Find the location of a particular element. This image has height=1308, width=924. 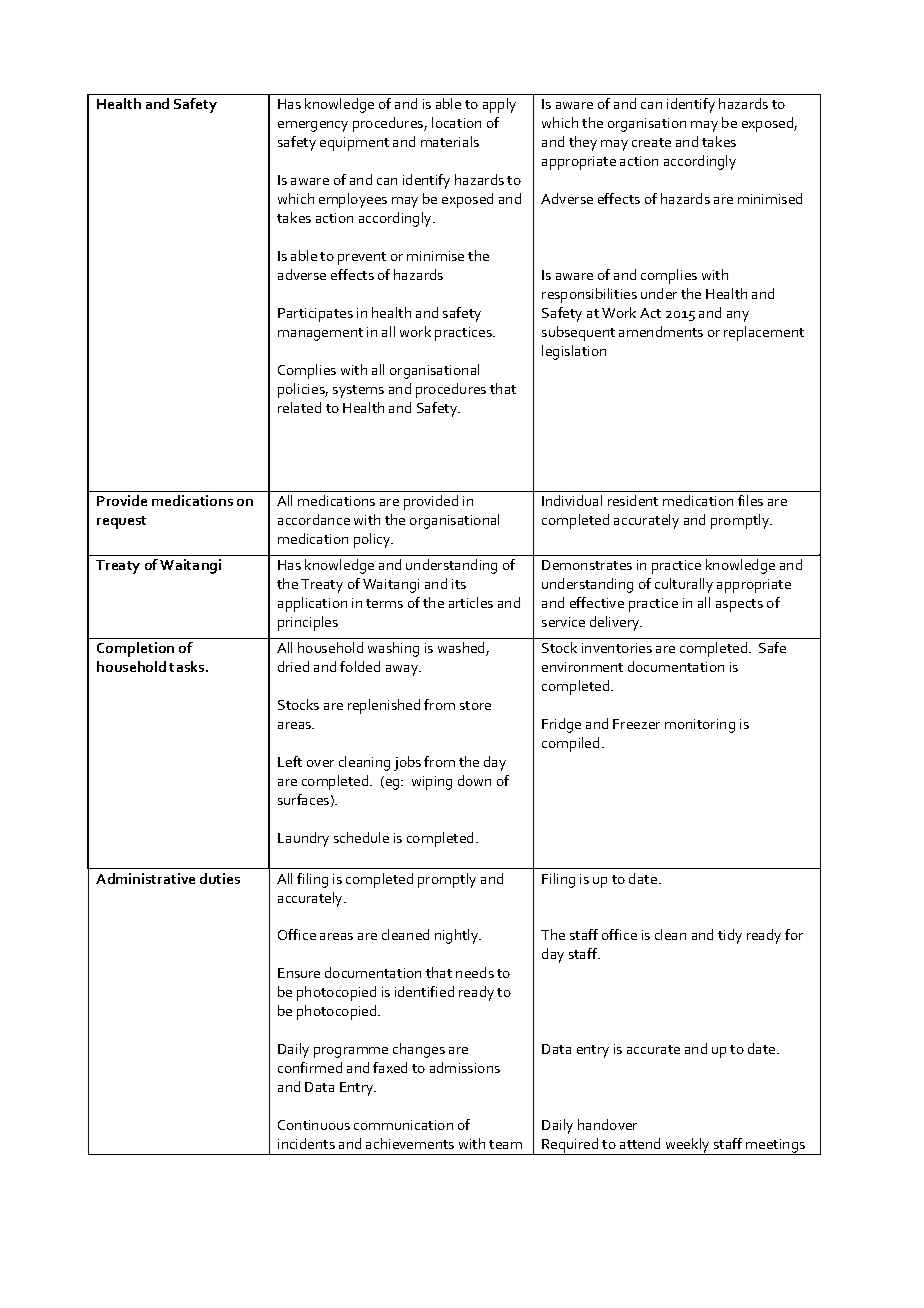

aspects is located at coordinates (739, 605).
